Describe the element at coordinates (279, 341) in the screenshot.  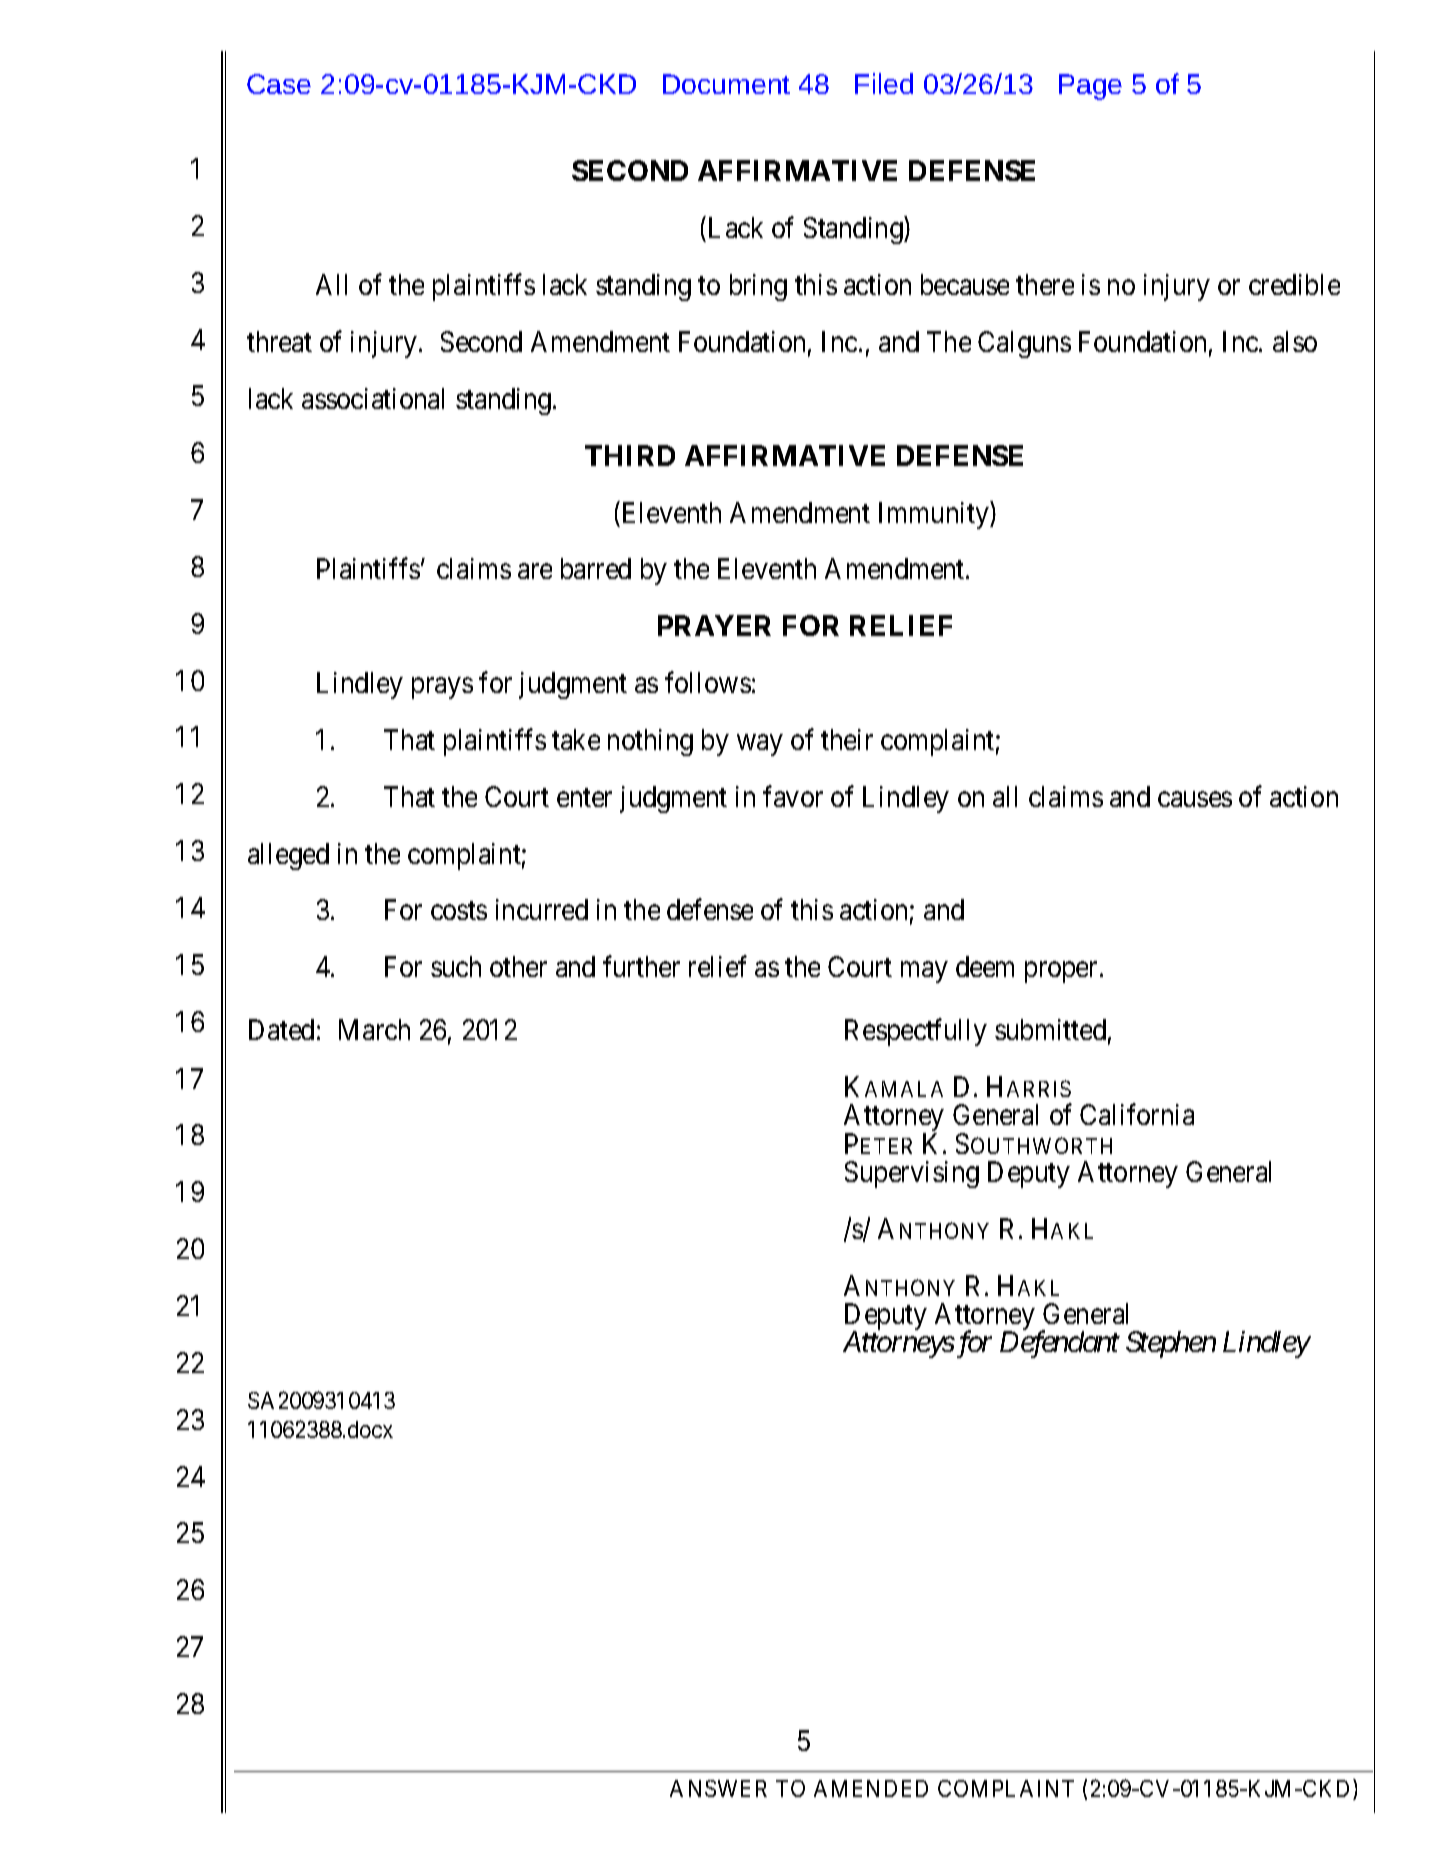
I see `threat` at that location.
